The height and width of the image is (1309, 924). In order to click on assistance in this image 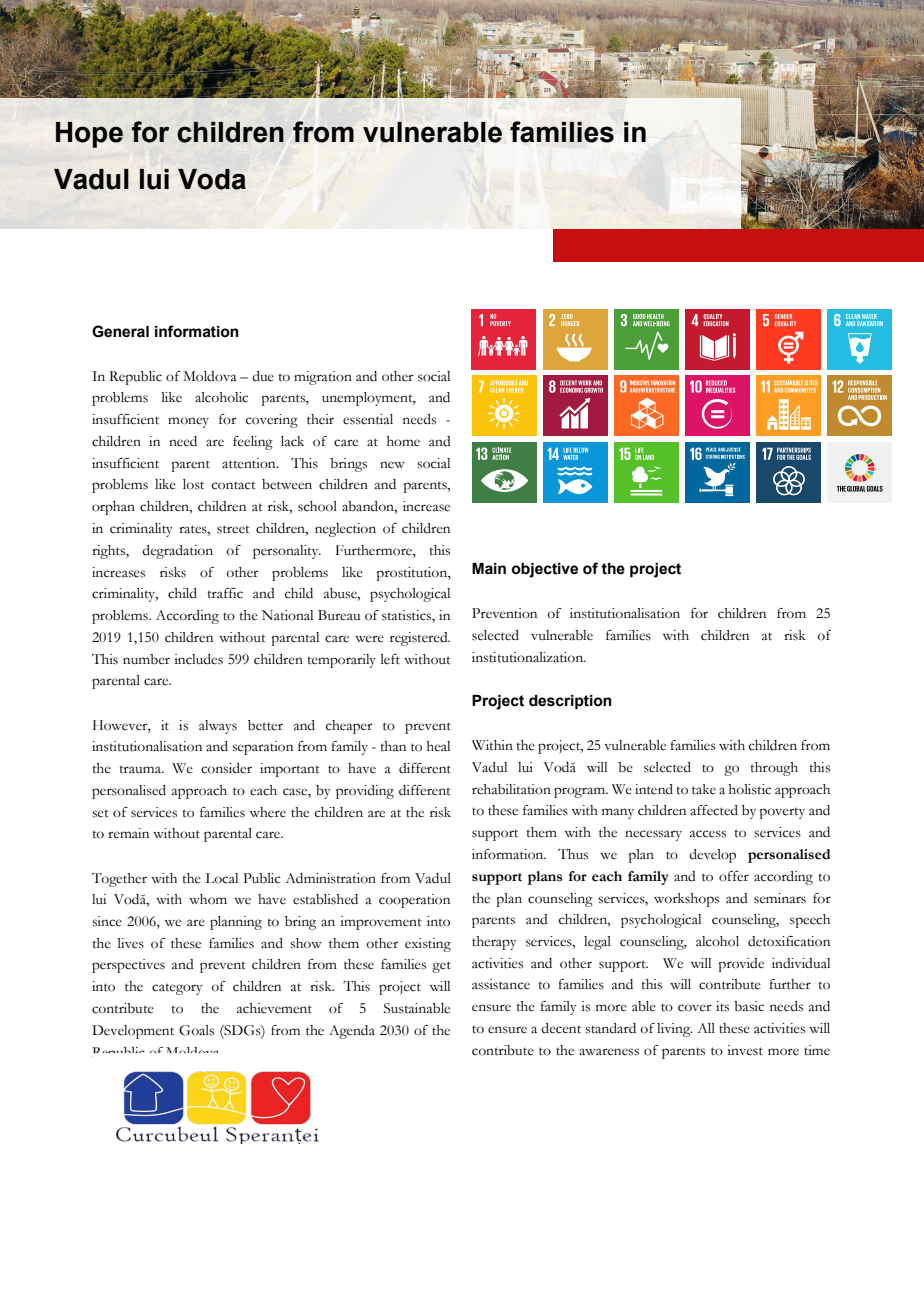, I will do `click(501, 984)`.
